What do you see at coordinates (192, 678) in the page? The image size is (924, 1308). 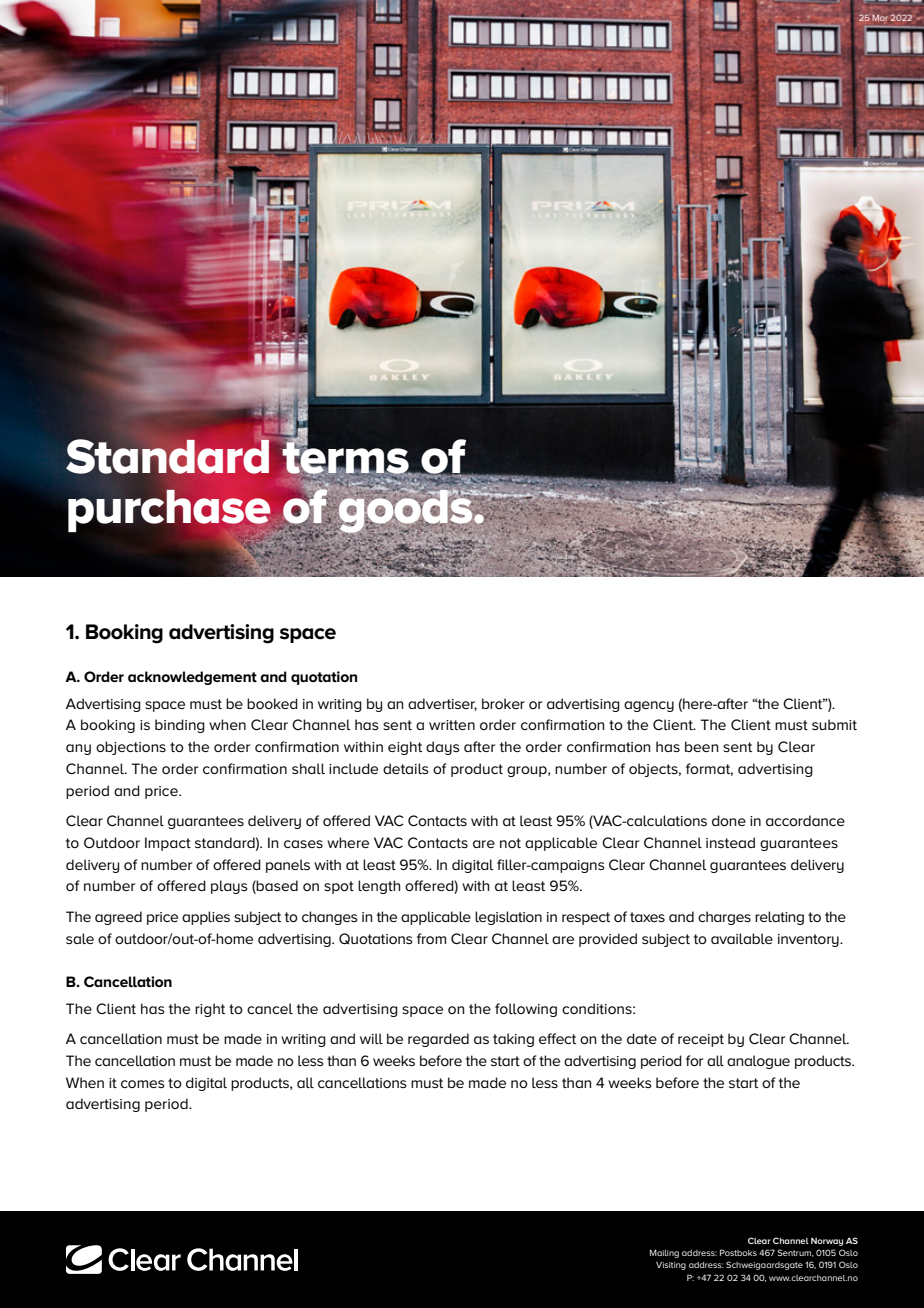 I see `acknowledgement` at bounding box center [192, 678].
